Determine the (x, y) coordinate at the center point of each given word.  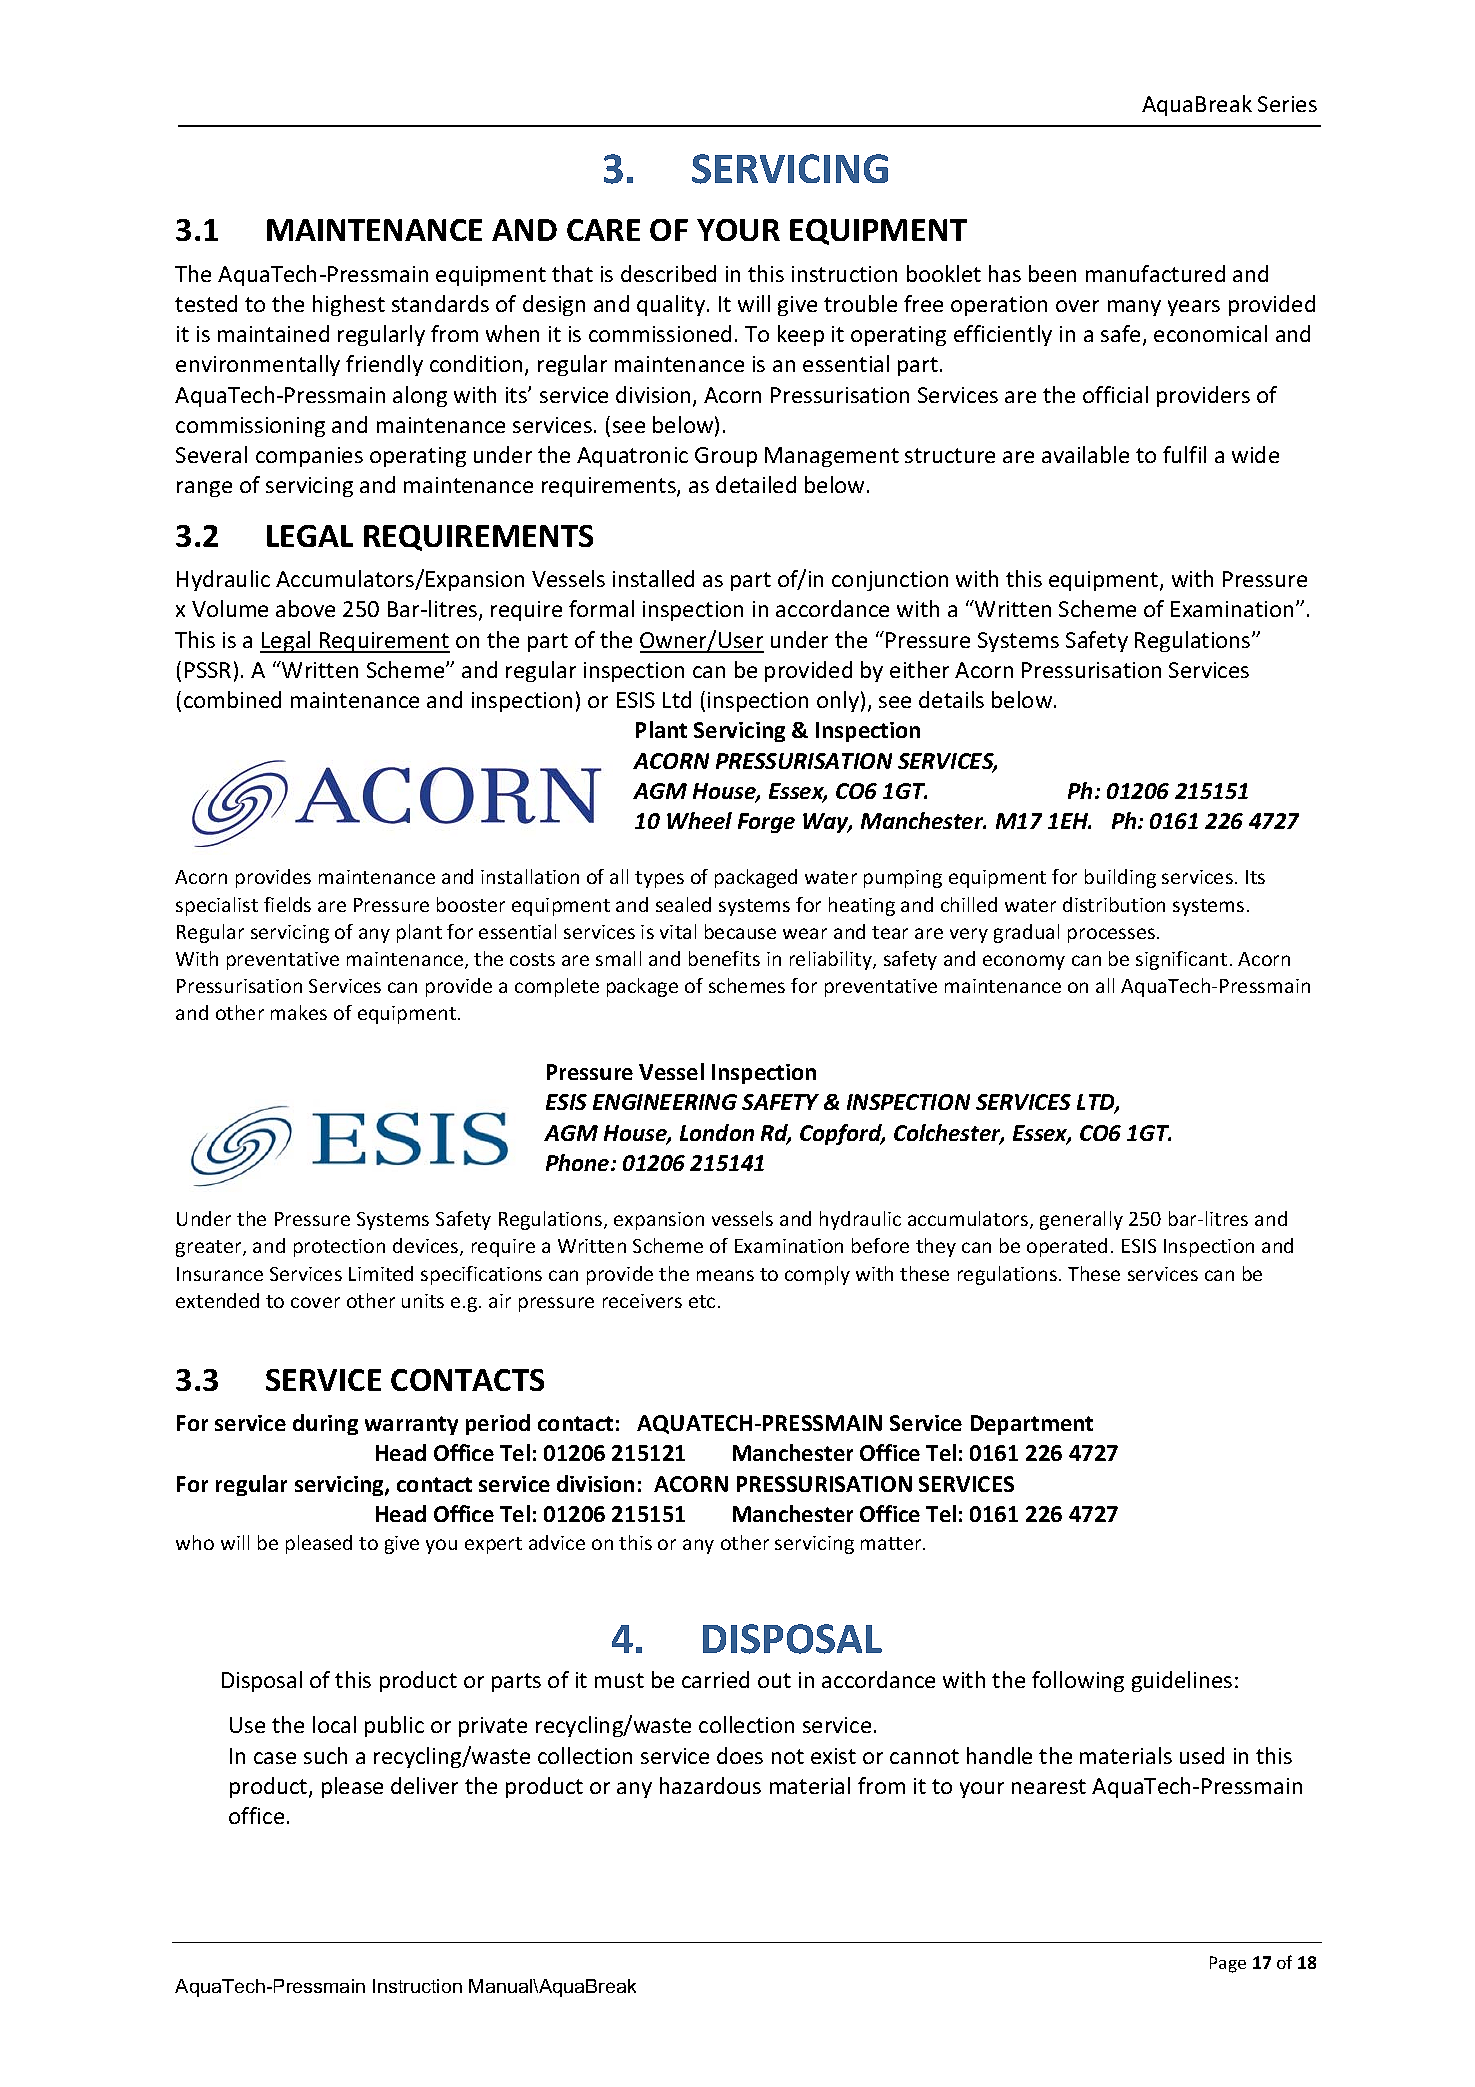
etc (702, 1301)
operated (1067, 1247)
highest (349, 305)
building (1120, 878)
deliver (424, 1785)
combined (232, 699)
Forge (766, 823)
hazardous (710, 1785)
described (668, 273)
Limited (381, 1273)
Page (1228, 1964)
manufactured (1155, 273)
